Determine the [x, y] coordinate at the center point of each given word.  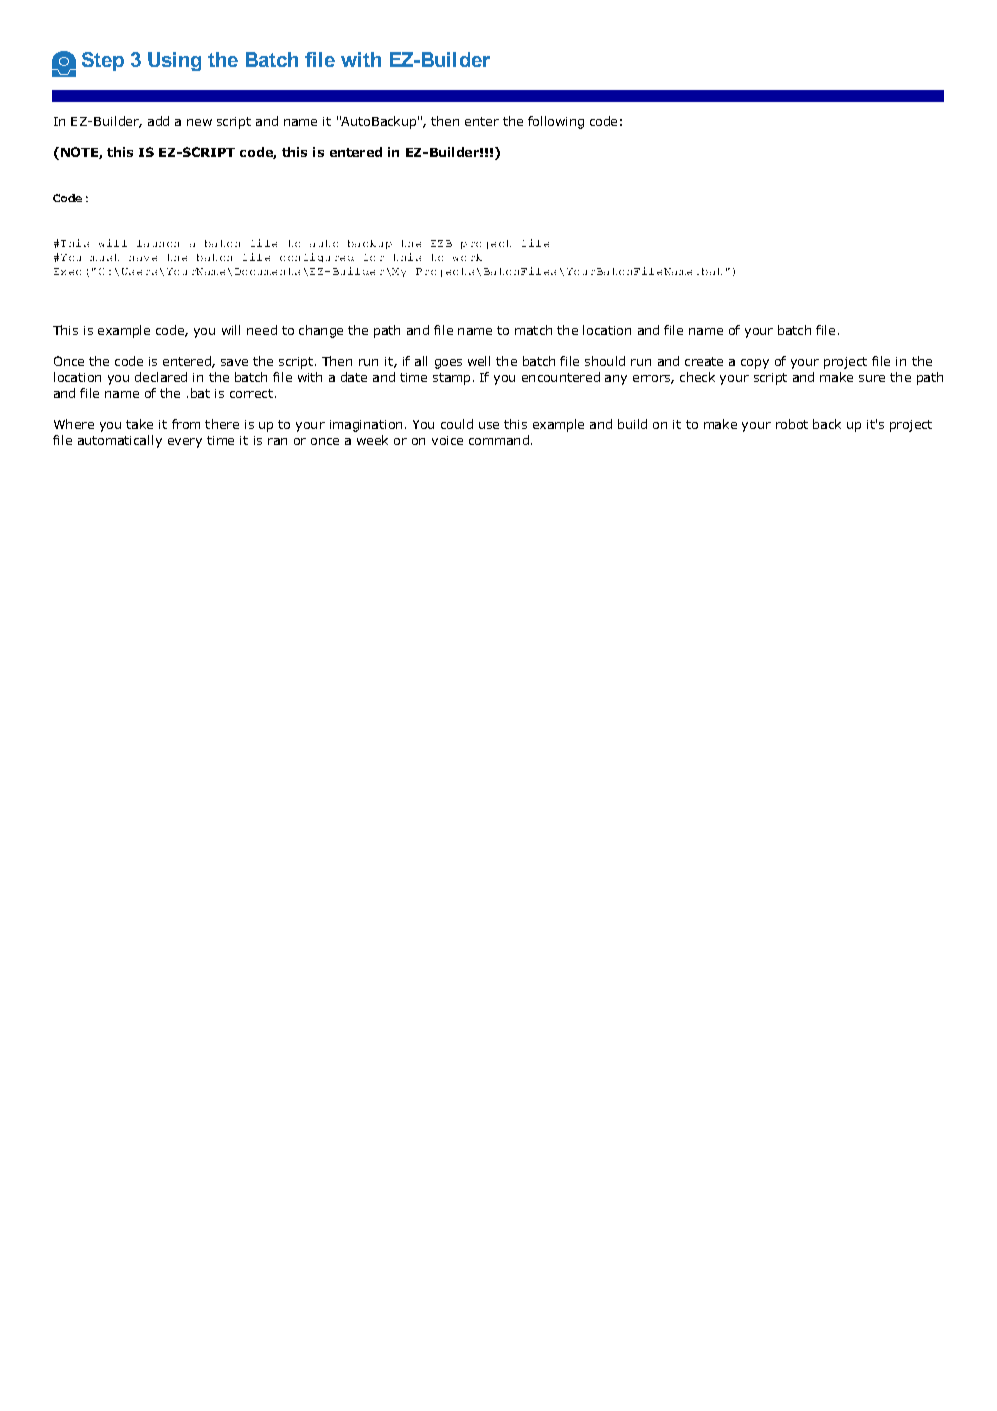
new [199, 122]
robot [792, 424]
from [186, 424]
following [556, 122]
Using [174, 61]
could [457, 424]
